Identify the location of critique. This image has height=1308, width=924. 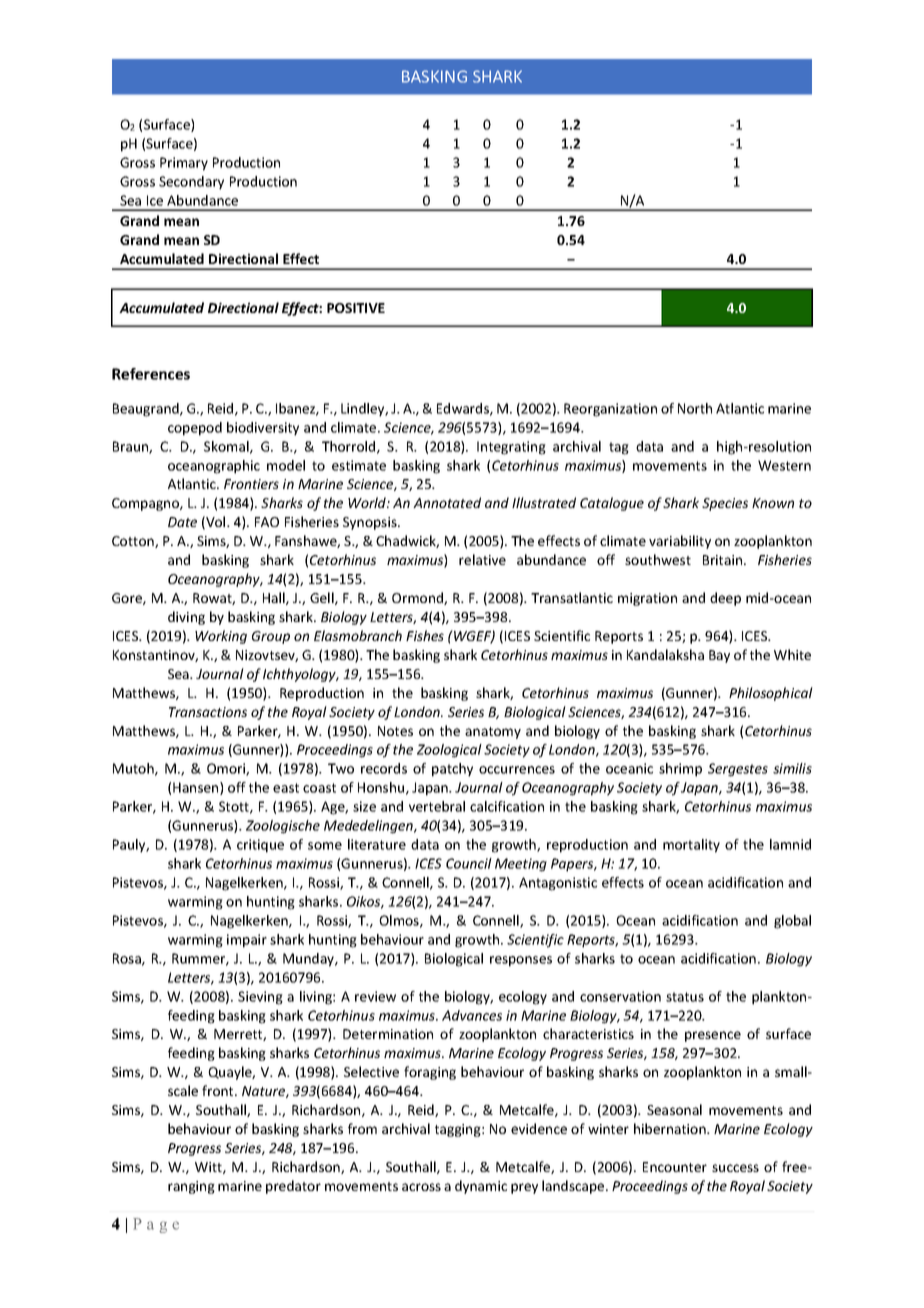
(260, 846).
